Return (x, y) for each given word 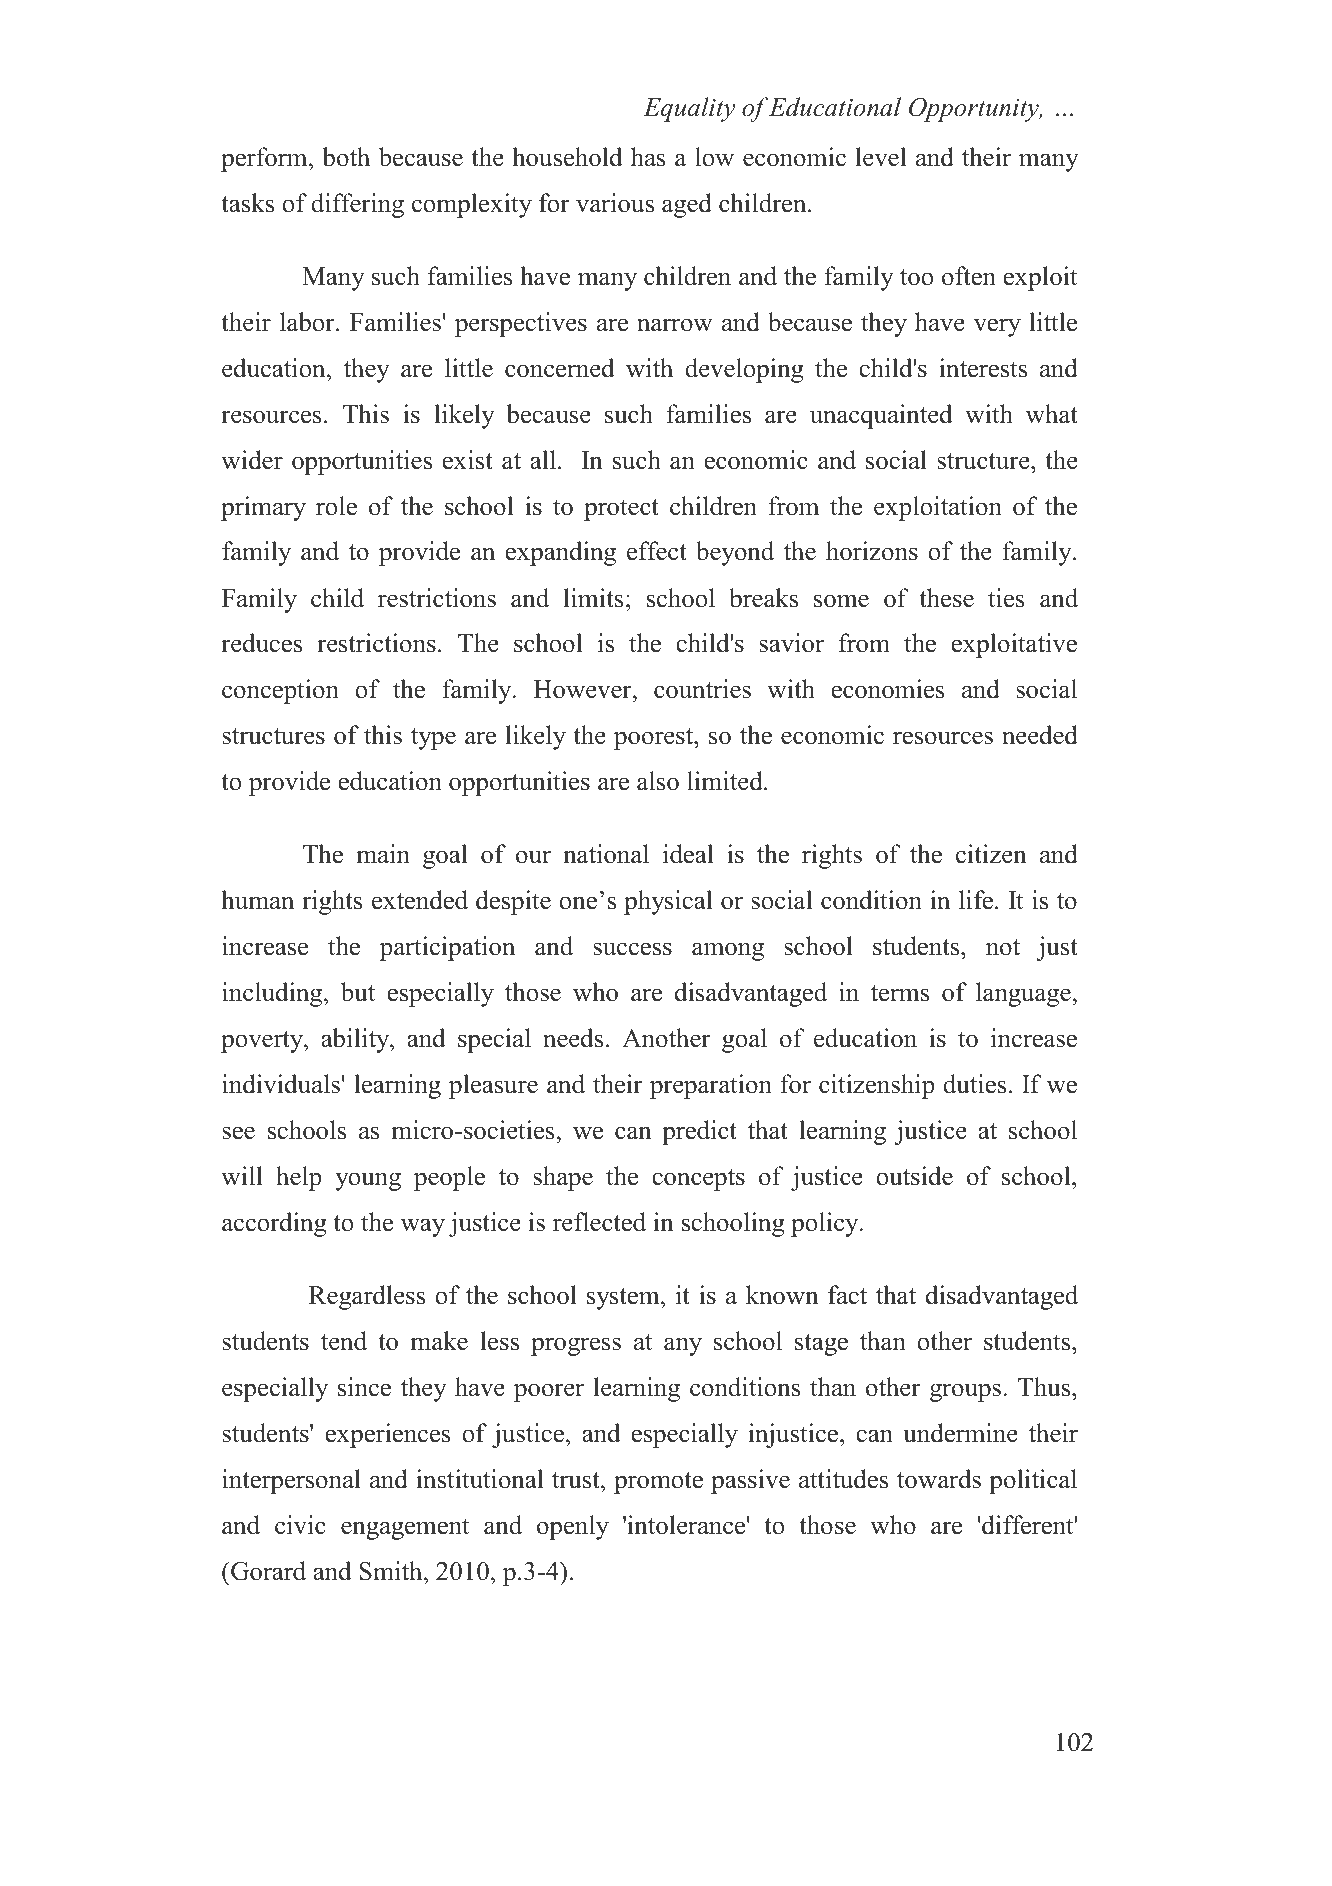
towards (939, 1479)
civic (300, 1525)
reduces (261, 643)
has (648, 157)
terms (900, 993)
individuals (281, 1084)
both (346, 157)
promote (658, 1483)
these (946, 598)
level (881, 157)
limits (594, 598)
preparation (711, 1086)
